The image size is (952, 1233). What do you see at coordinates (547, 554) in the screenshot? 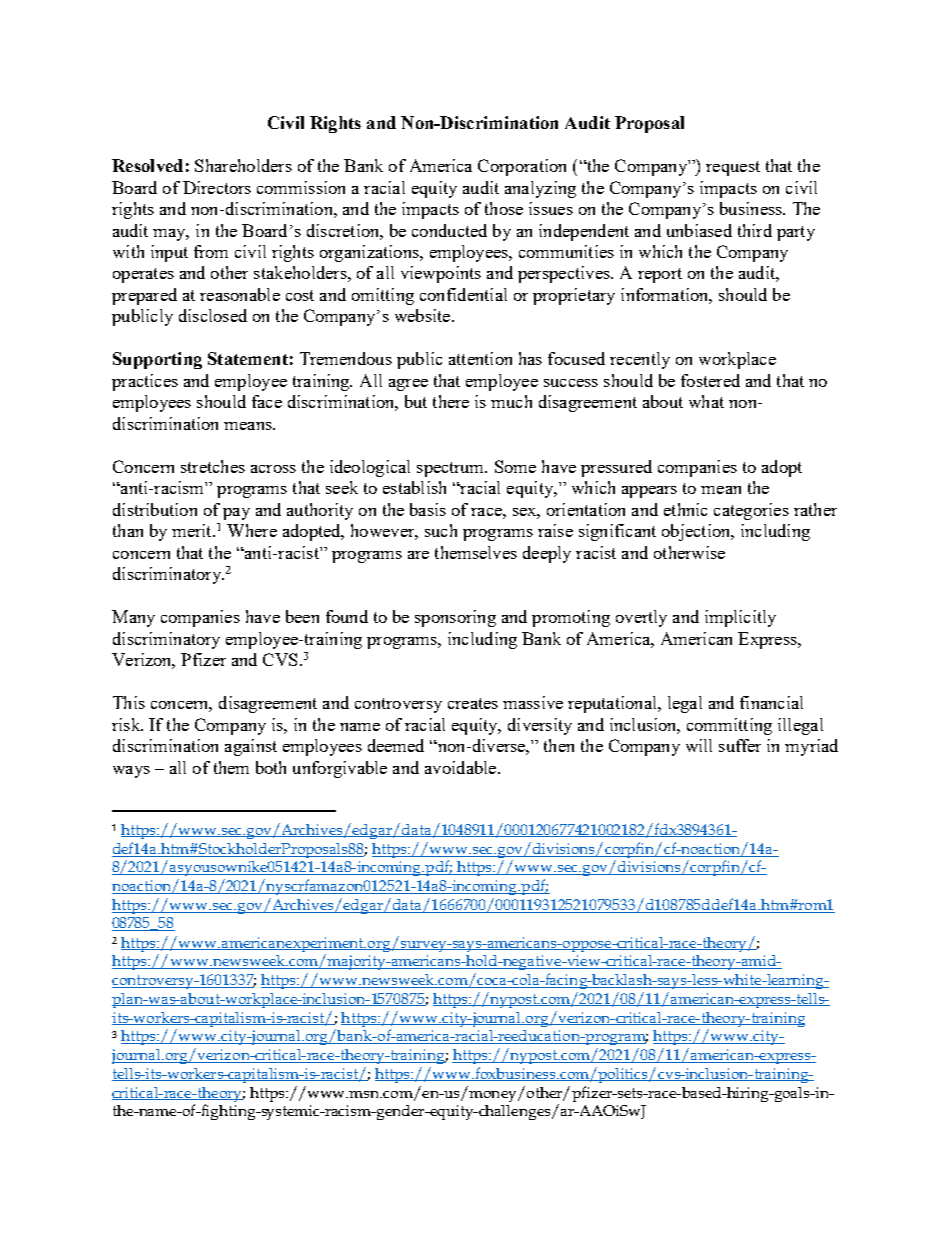
I see `deeply` at bounding box center [547, 554].
